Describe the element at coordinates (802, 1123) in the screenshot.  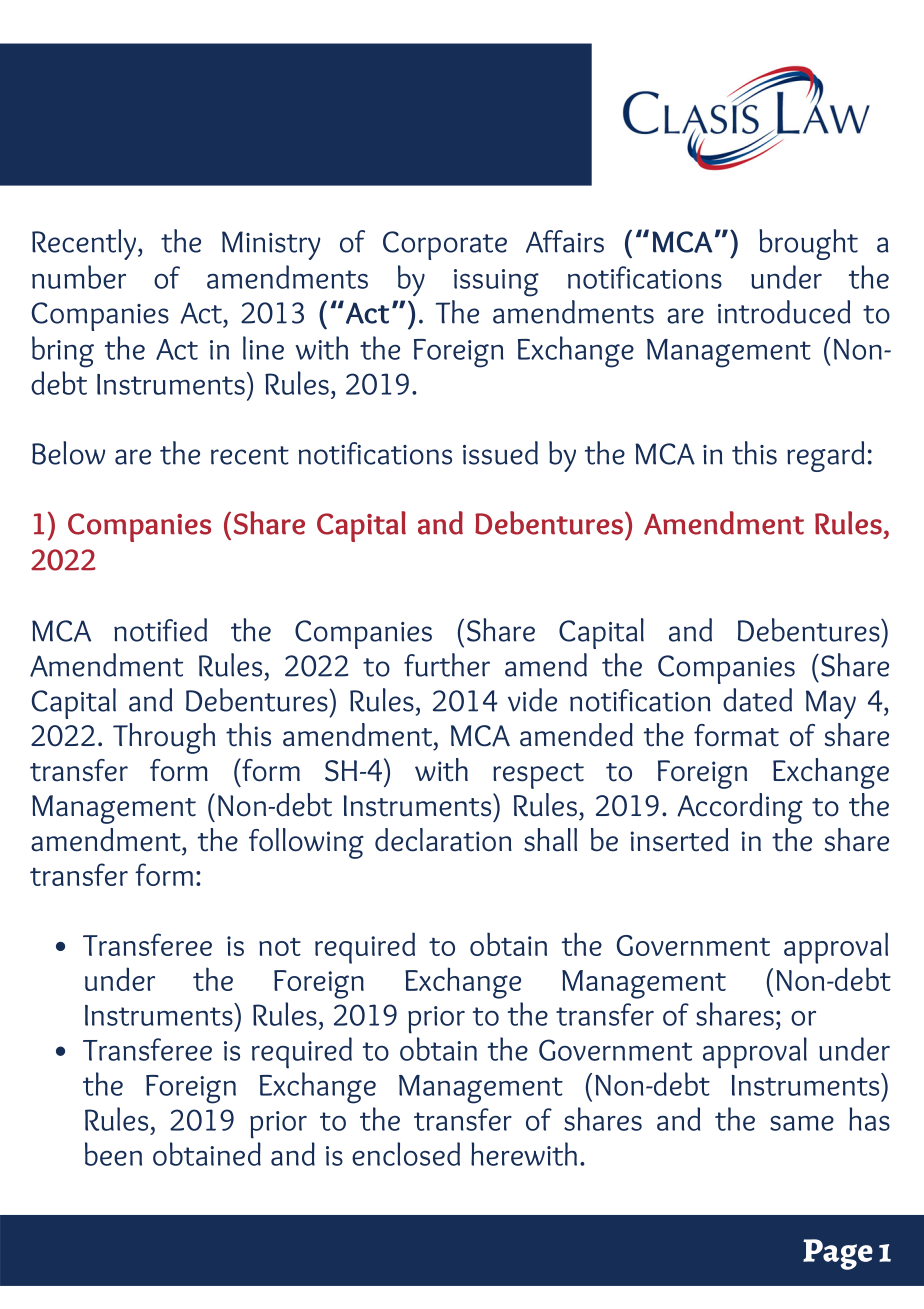
I see `same` at that location.
